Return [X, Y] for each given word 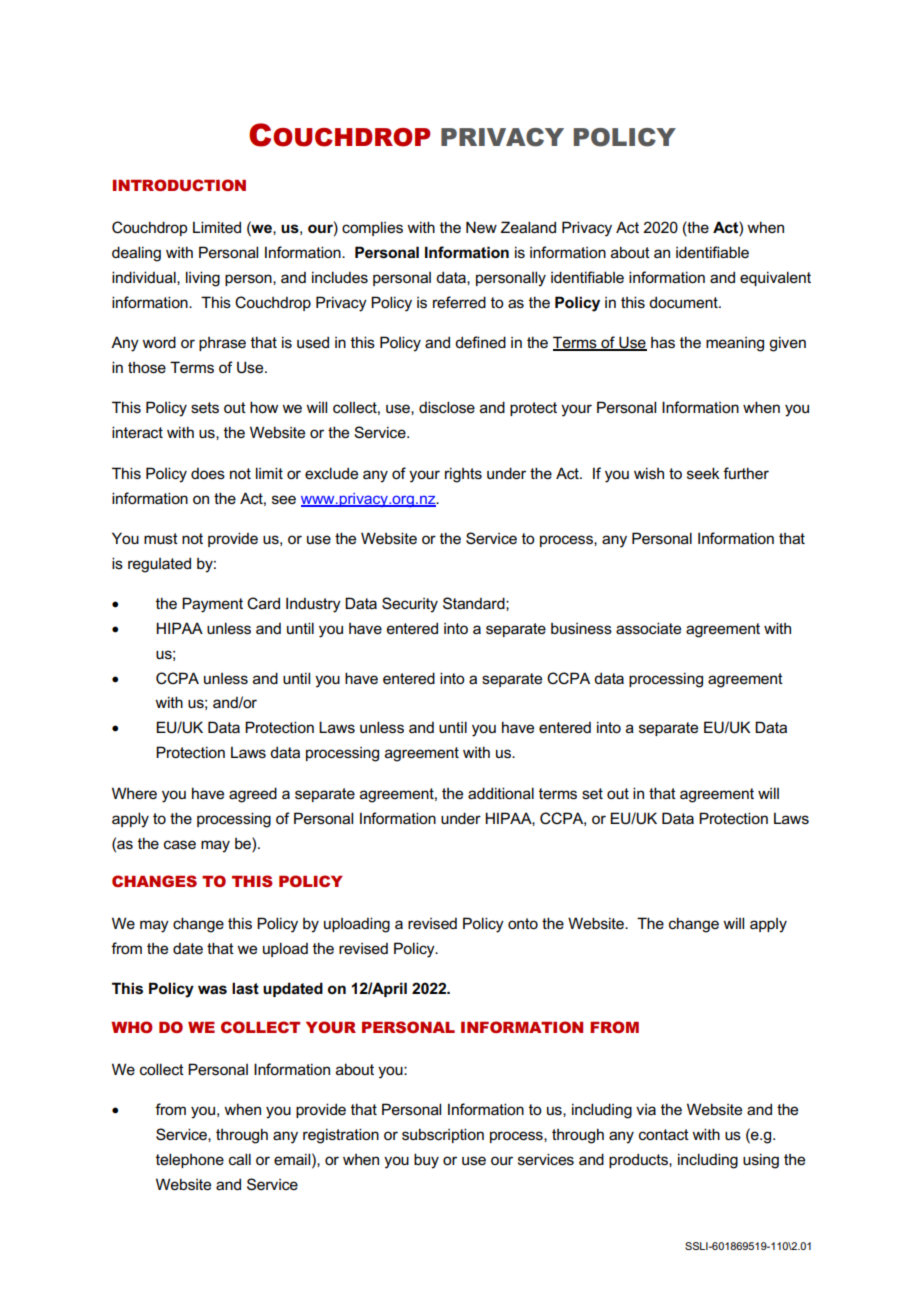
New [481, 227]
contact [664, 1134]
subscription [443, 1135]
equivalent [775, 278]
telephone [190, 1160]
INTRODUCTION [179, 185]
